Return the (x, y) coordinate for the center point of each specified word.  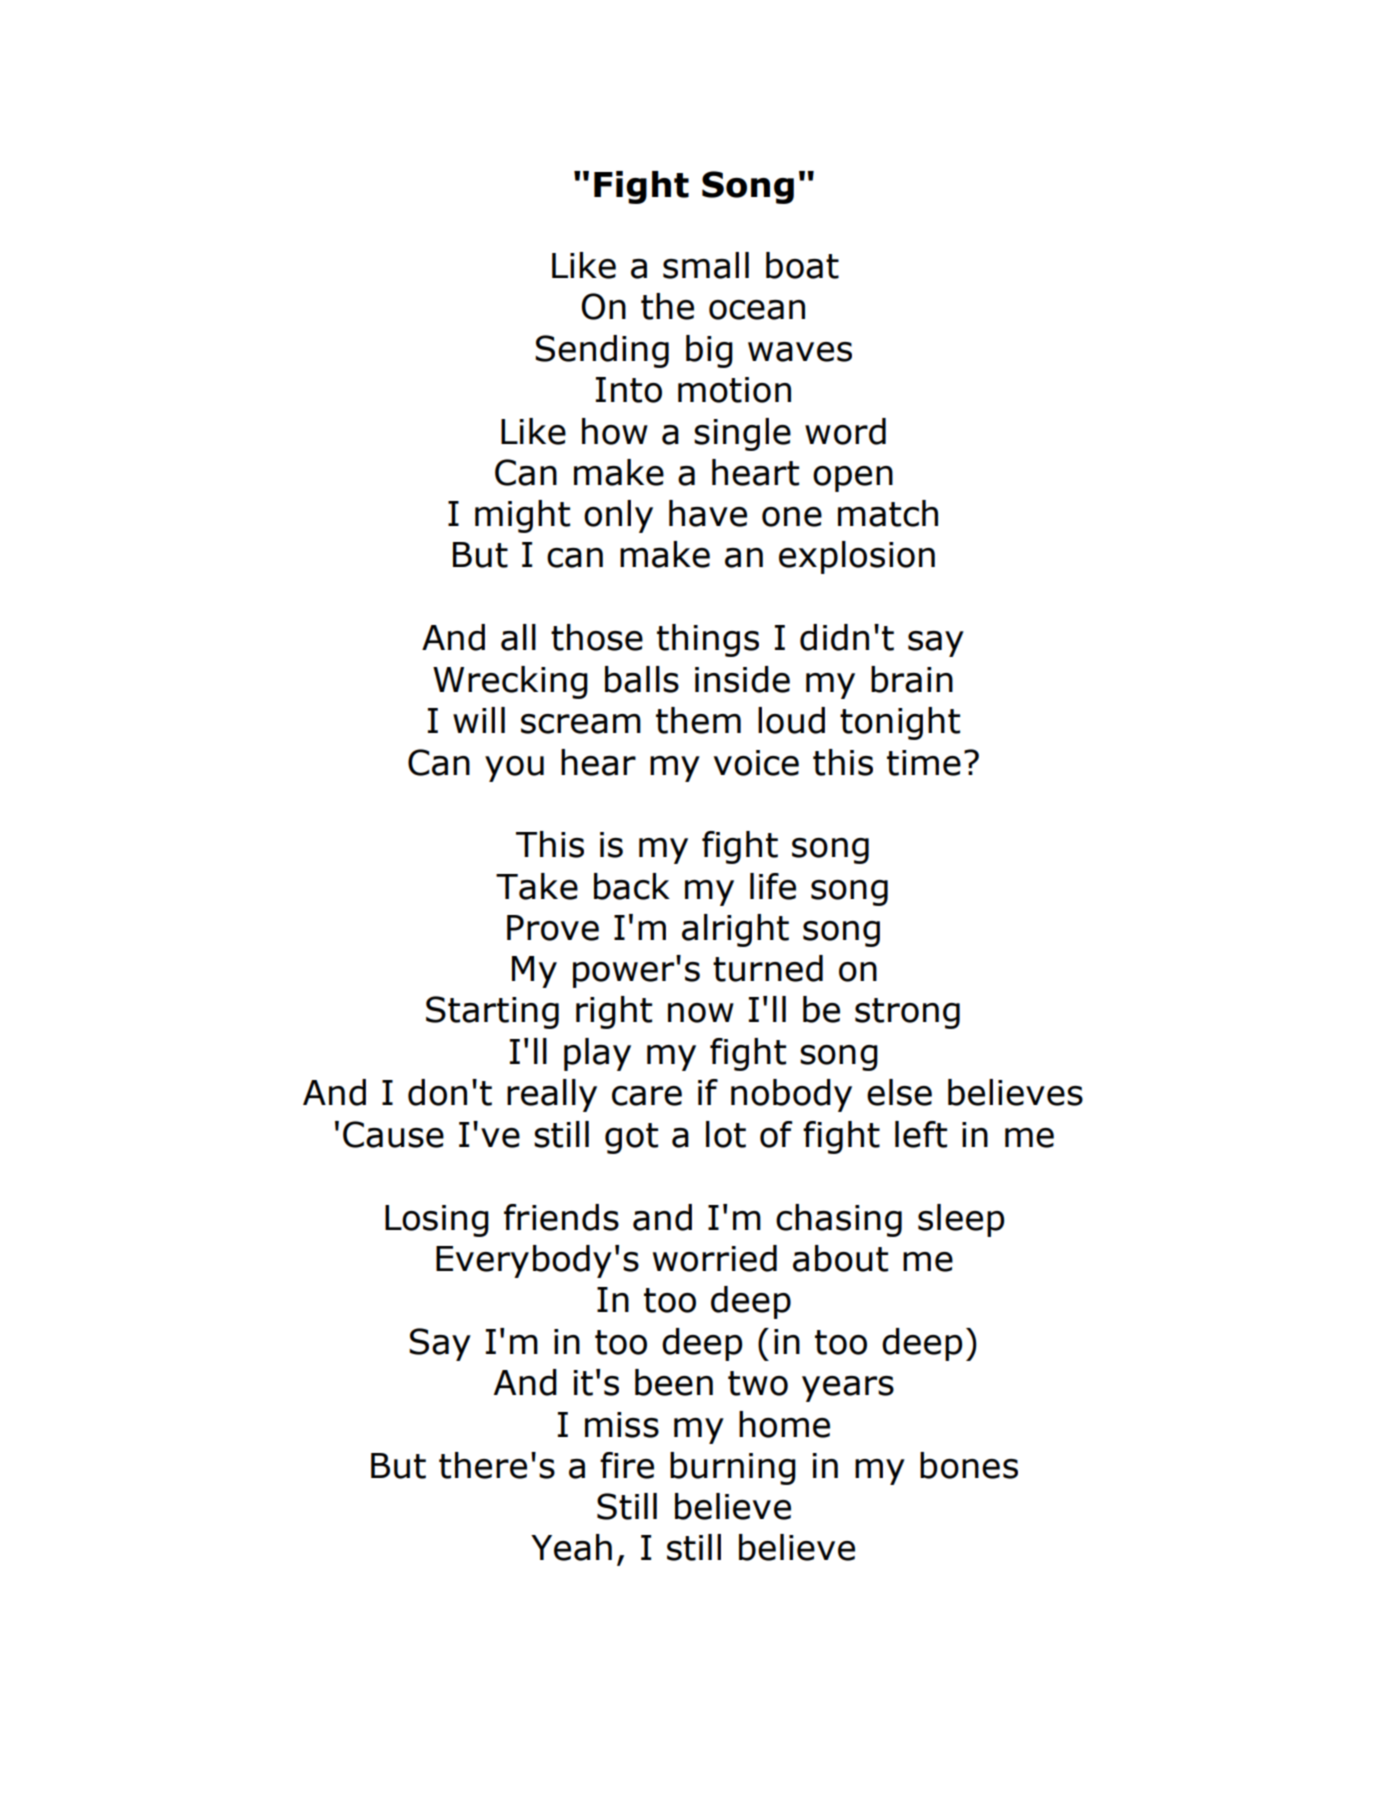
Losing (437, 1221)
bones (969, 1465)
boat (802, 265)
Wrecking (510, 682)
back (632, 886)
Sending (602, 351)
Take (537, 886)
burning (733, 1468)
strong (907, 1013)
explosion (857, 557)
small (706, 265)
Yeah (571, 1547)
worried (715, 1258)
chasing (839, 1220)
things (708, 640)
